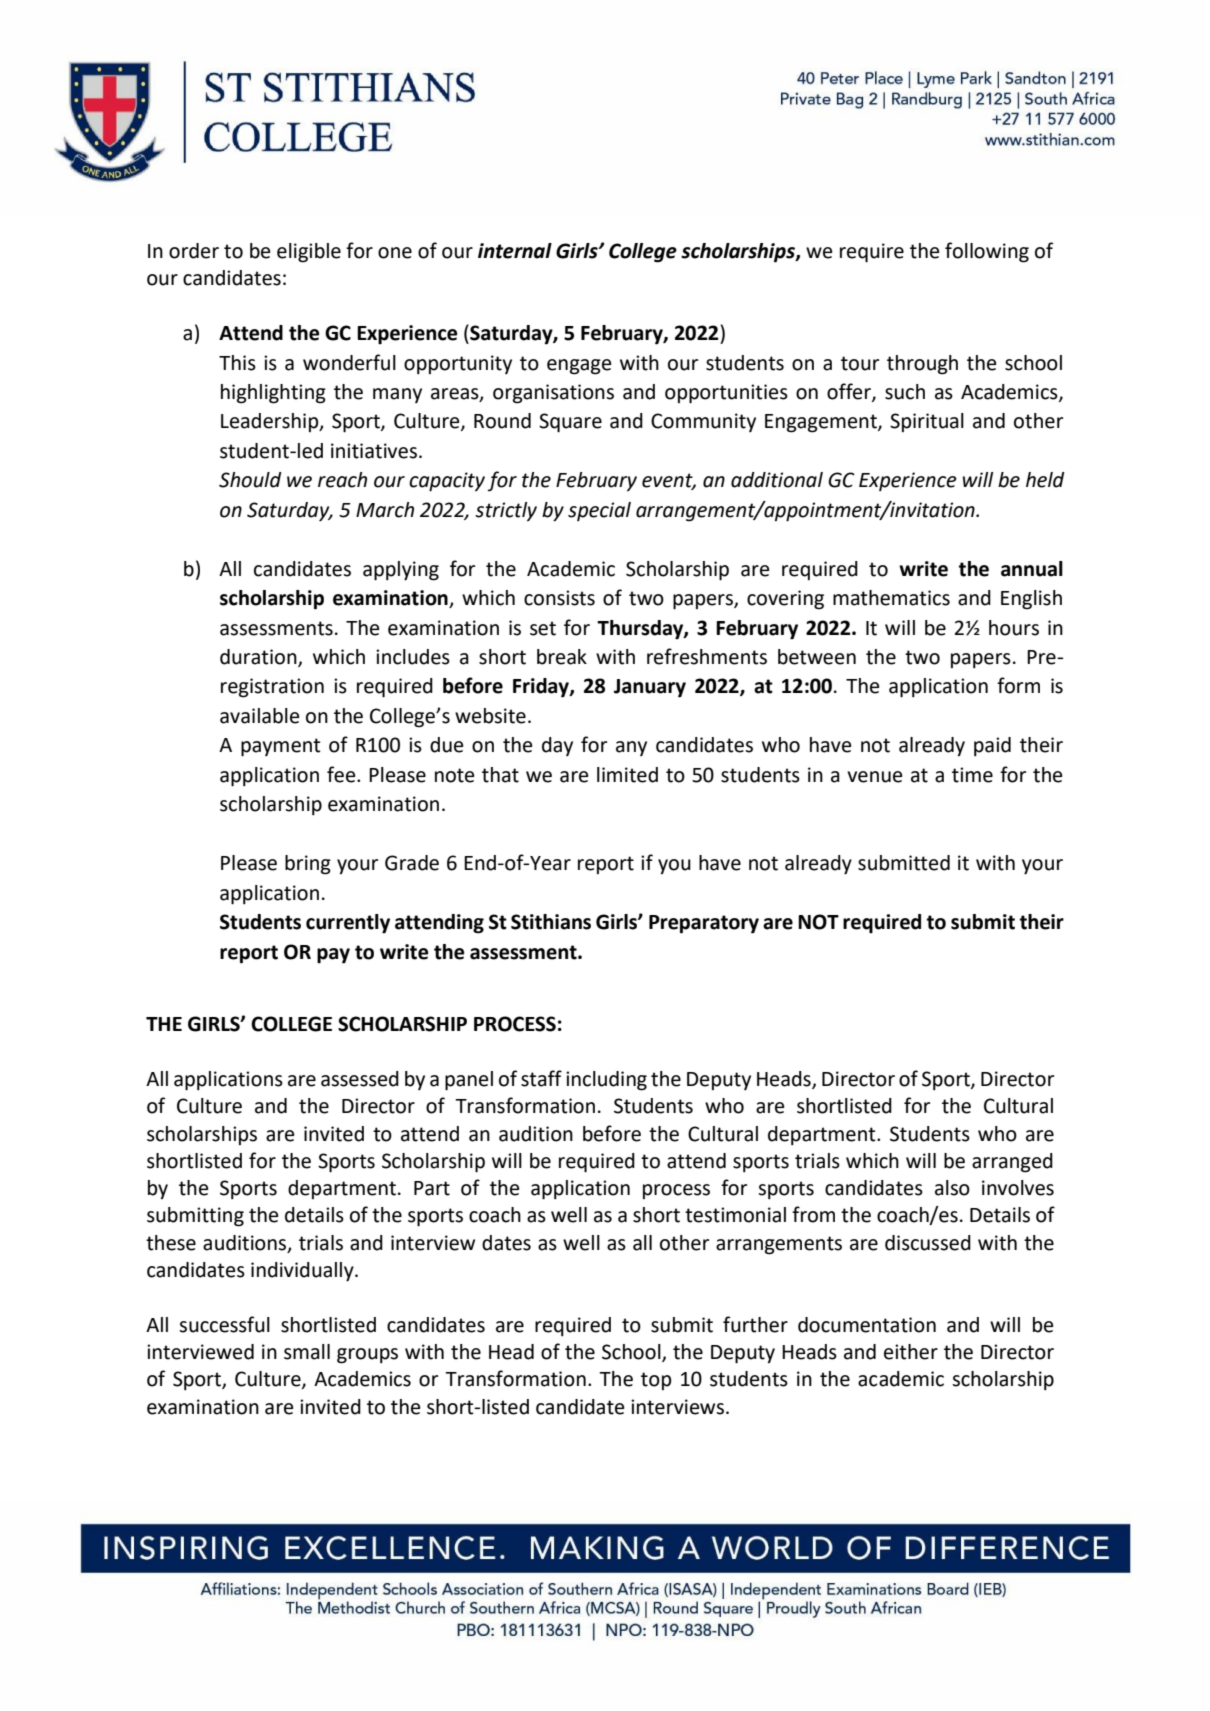 The image size is (1210, 1711). What do you see at coordinates (515, 251) in the screenshot?
I see `internal` at bounding box center [515, 251].
